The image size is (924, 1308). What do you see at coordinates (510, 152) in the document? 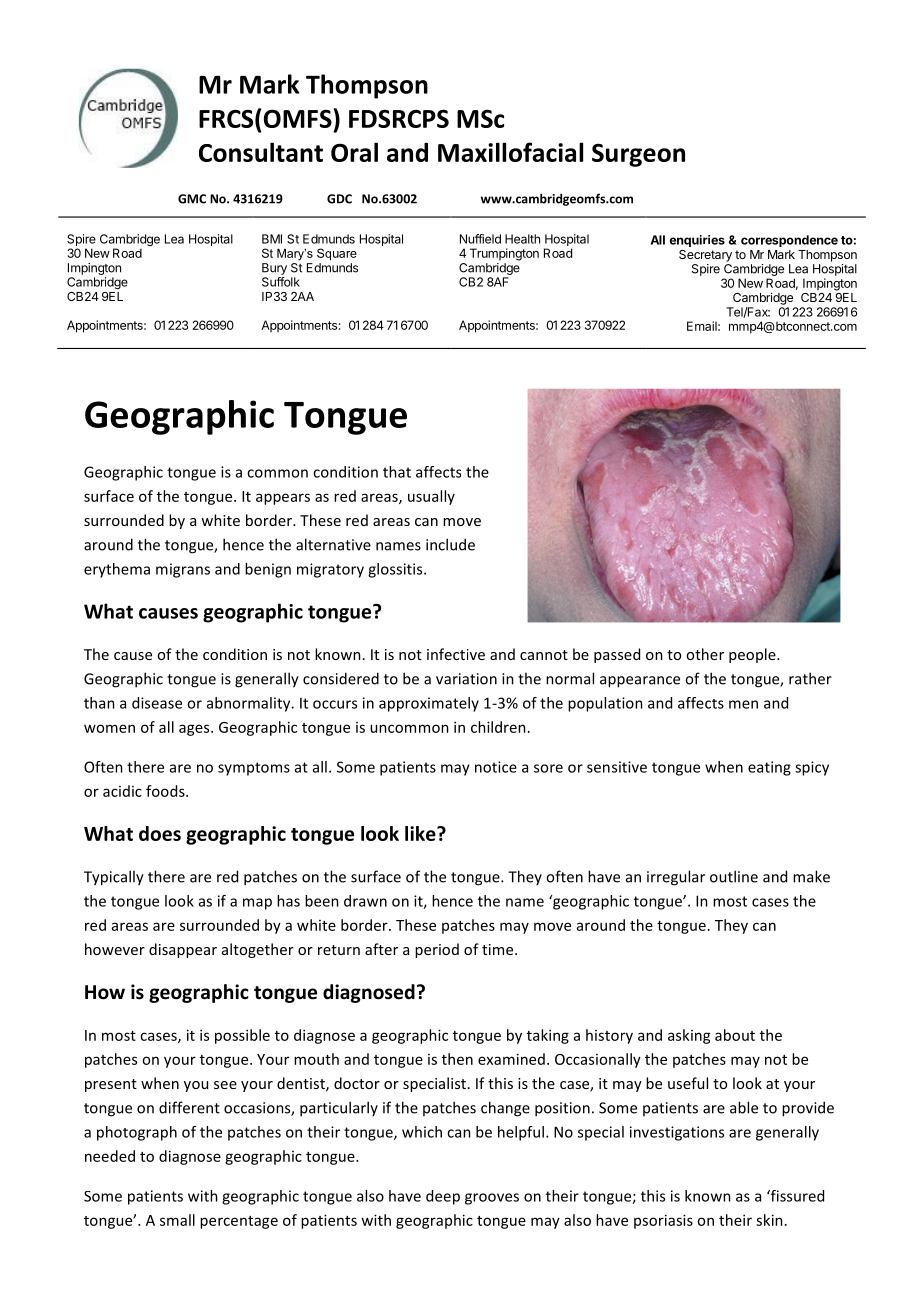
I see `Maxillofacial` at bounding box center [510, 152].
